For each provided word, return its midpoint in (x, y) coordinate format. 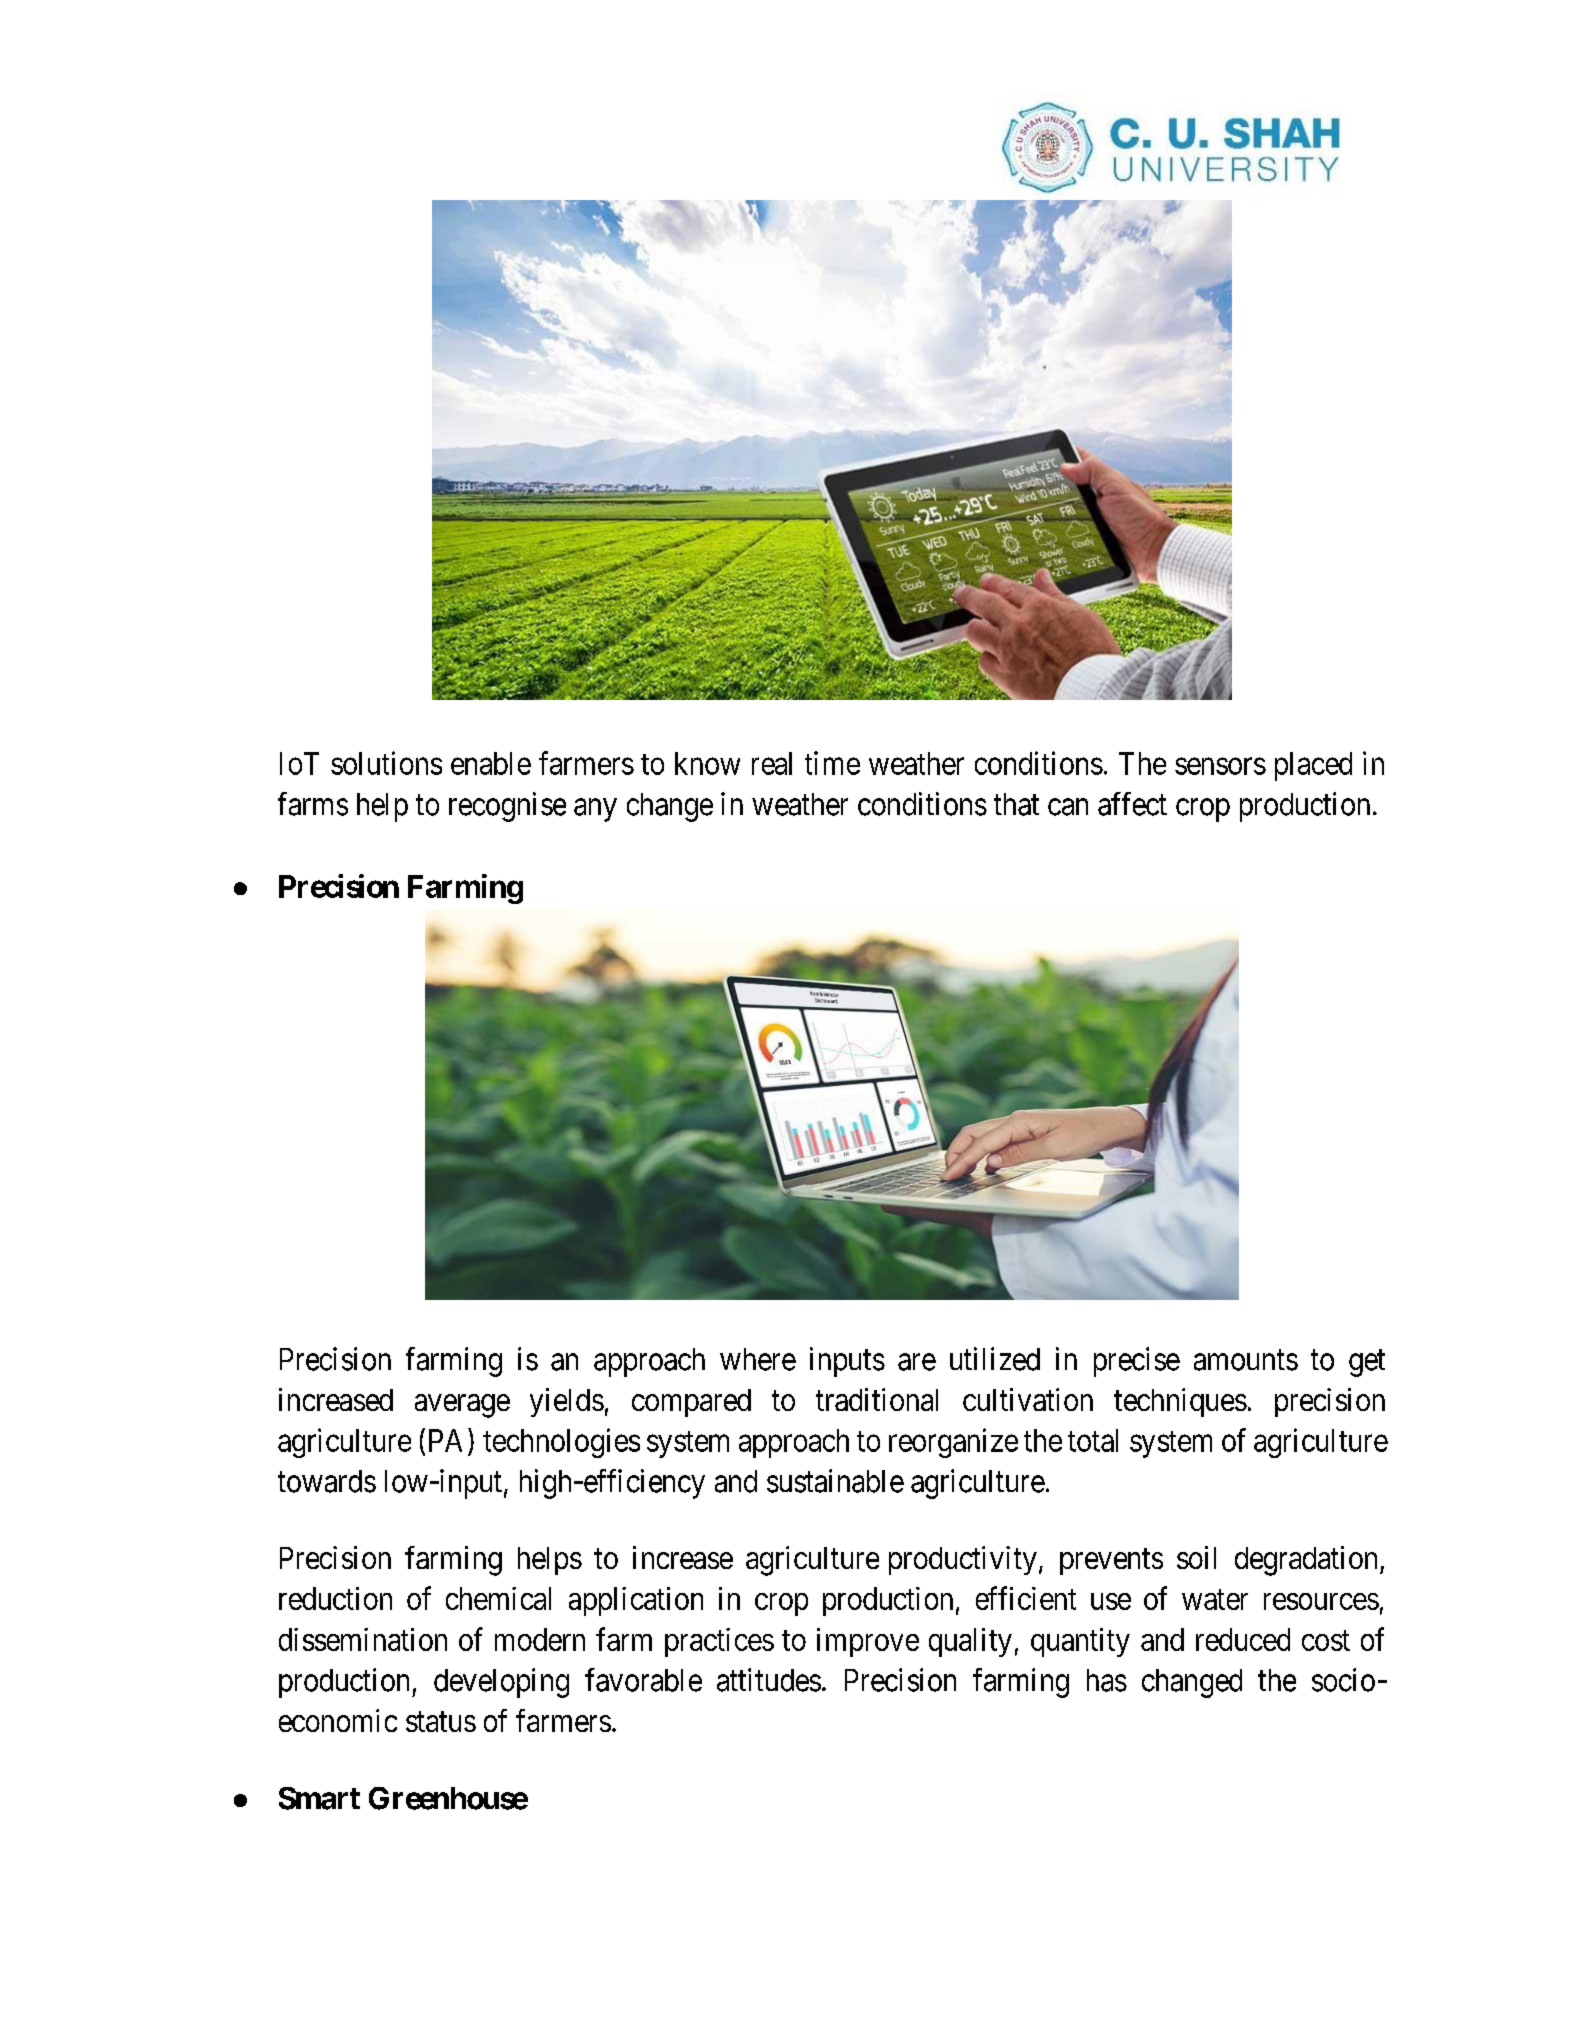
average (462, 1406)
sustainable (835, 1481)
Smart (319, 1798)
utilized (995, 1359)
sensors (1220, 766)
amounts (1246, 1360)
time (832, 763)
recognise (507, 807)
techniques (1180, 1402)
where (758, 1359)
